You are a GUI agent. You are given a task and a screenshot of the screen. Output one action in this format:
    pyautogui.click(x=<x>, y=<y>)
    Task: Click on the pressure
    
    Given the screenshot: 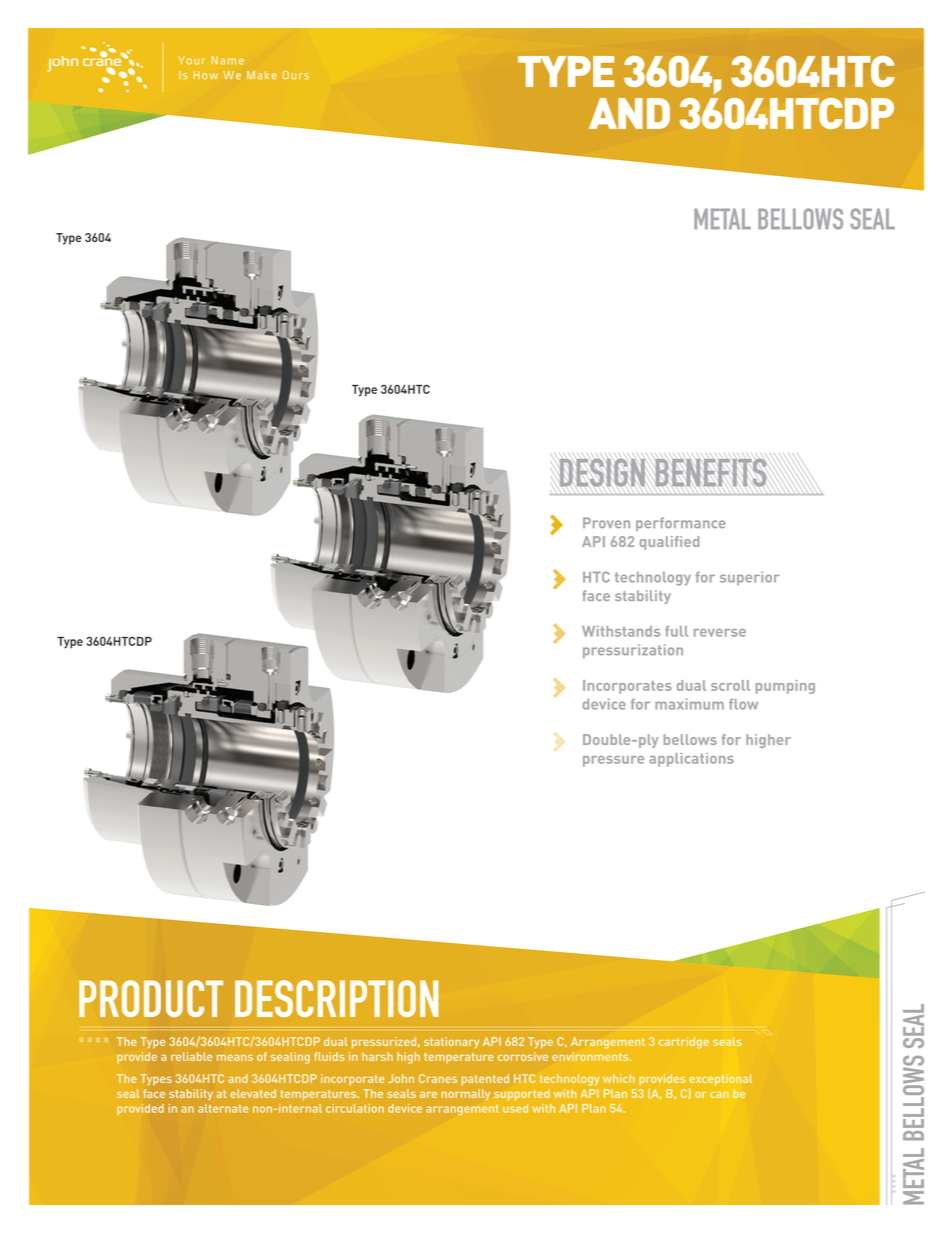 What is the action you would take?
    pyautogui.click(x=613, y=761)
